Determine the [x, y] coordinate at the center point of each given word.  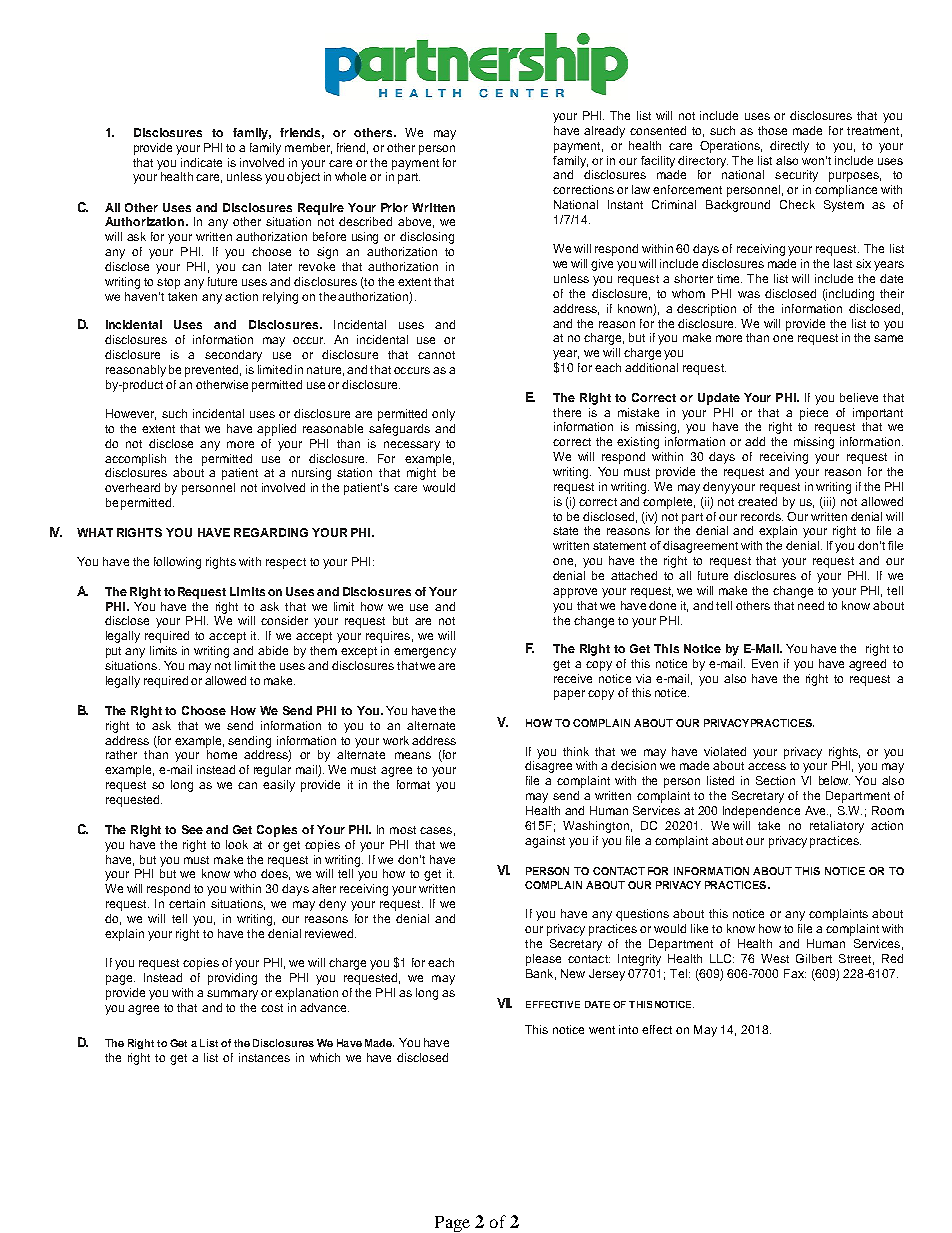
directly [789, 147]
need [811, 605]
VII [504, 1003]
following [177, 563]
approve [575, 593]
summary [232, 995]
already [604, 132]
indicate [201, 162]
